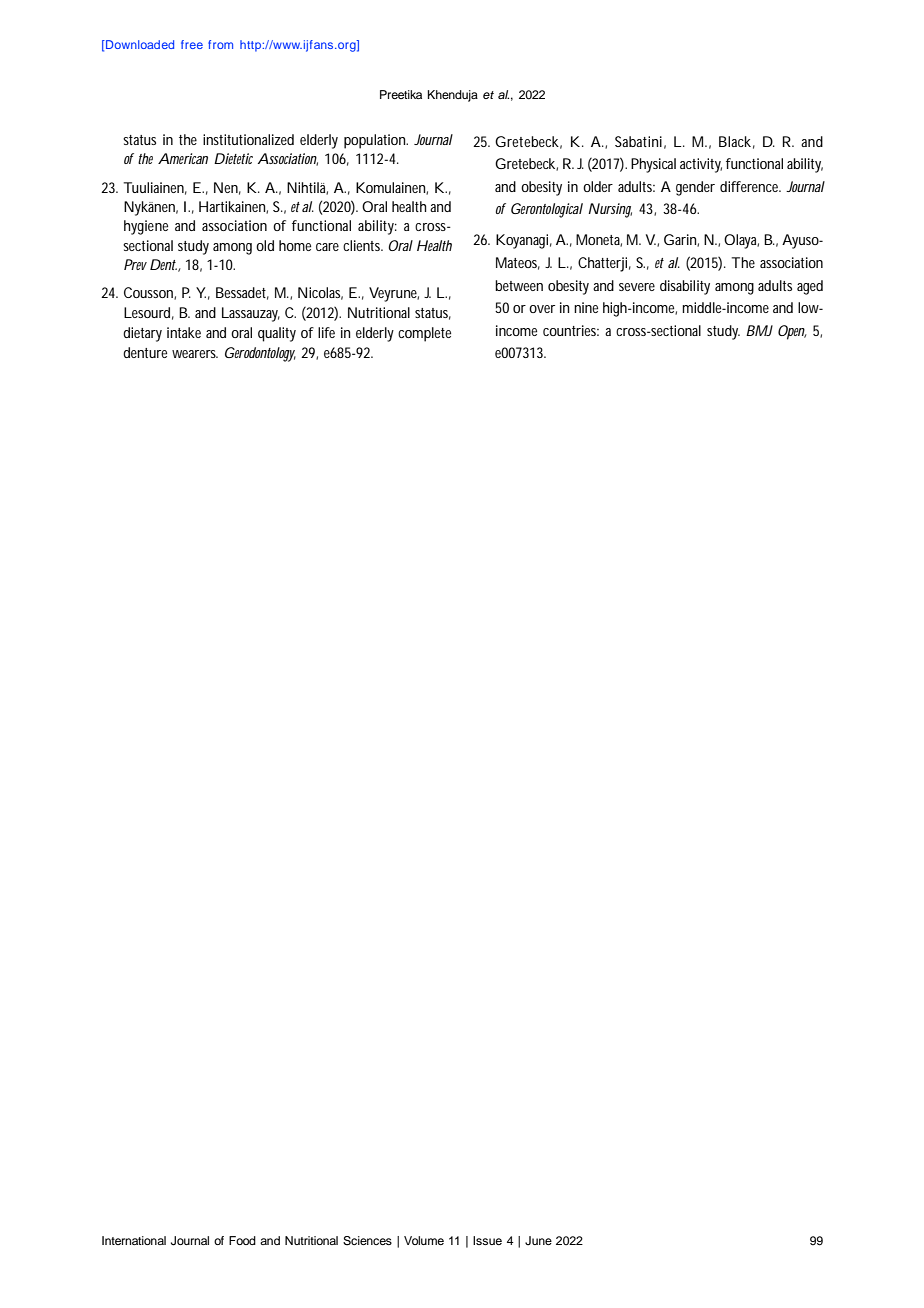 The height and width of the screenshot is (1308, 924). I want to click on activity, so click(701, 165).
